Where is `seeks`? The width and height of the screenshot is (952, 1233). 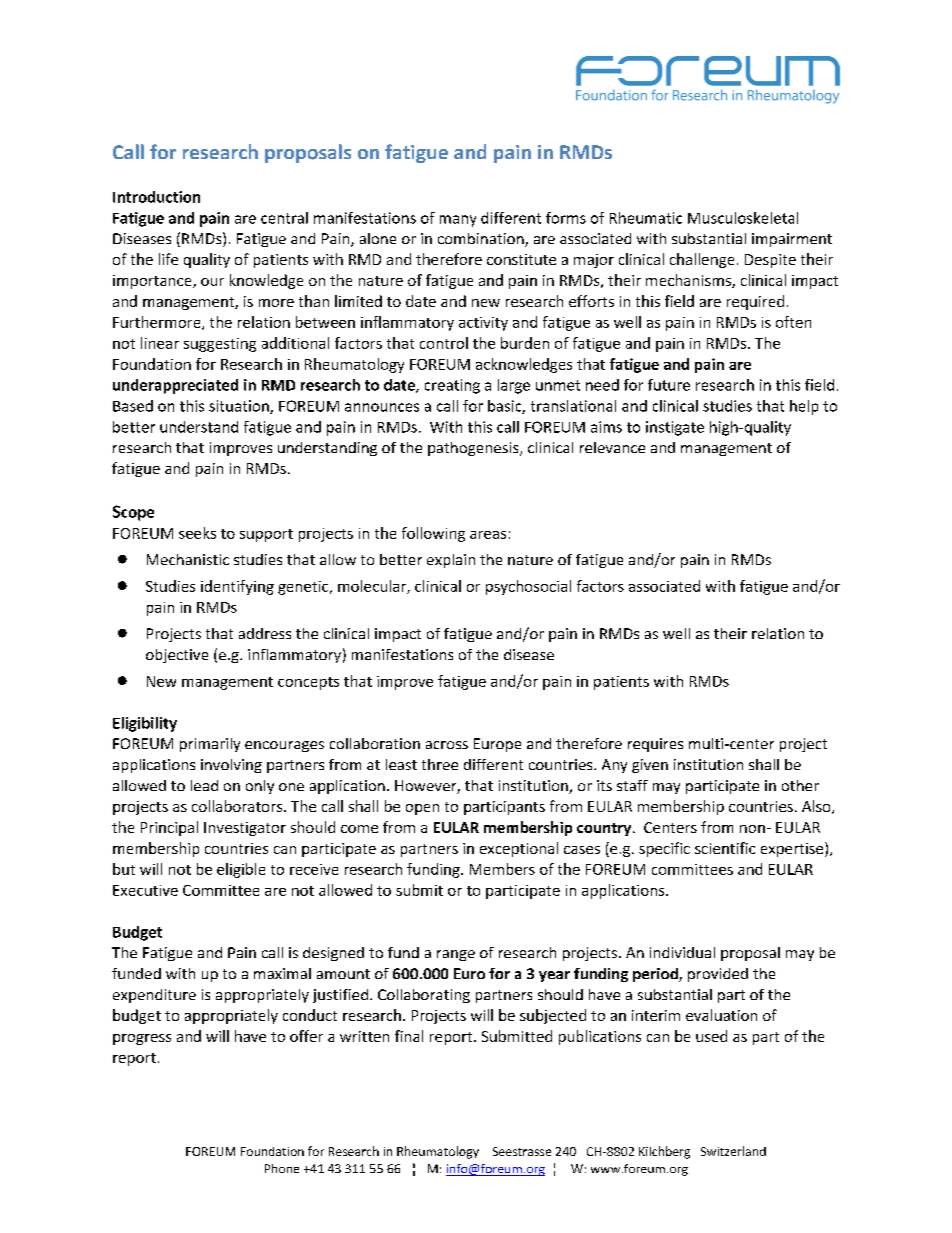
seeks is located at coordinates (197, 533).
